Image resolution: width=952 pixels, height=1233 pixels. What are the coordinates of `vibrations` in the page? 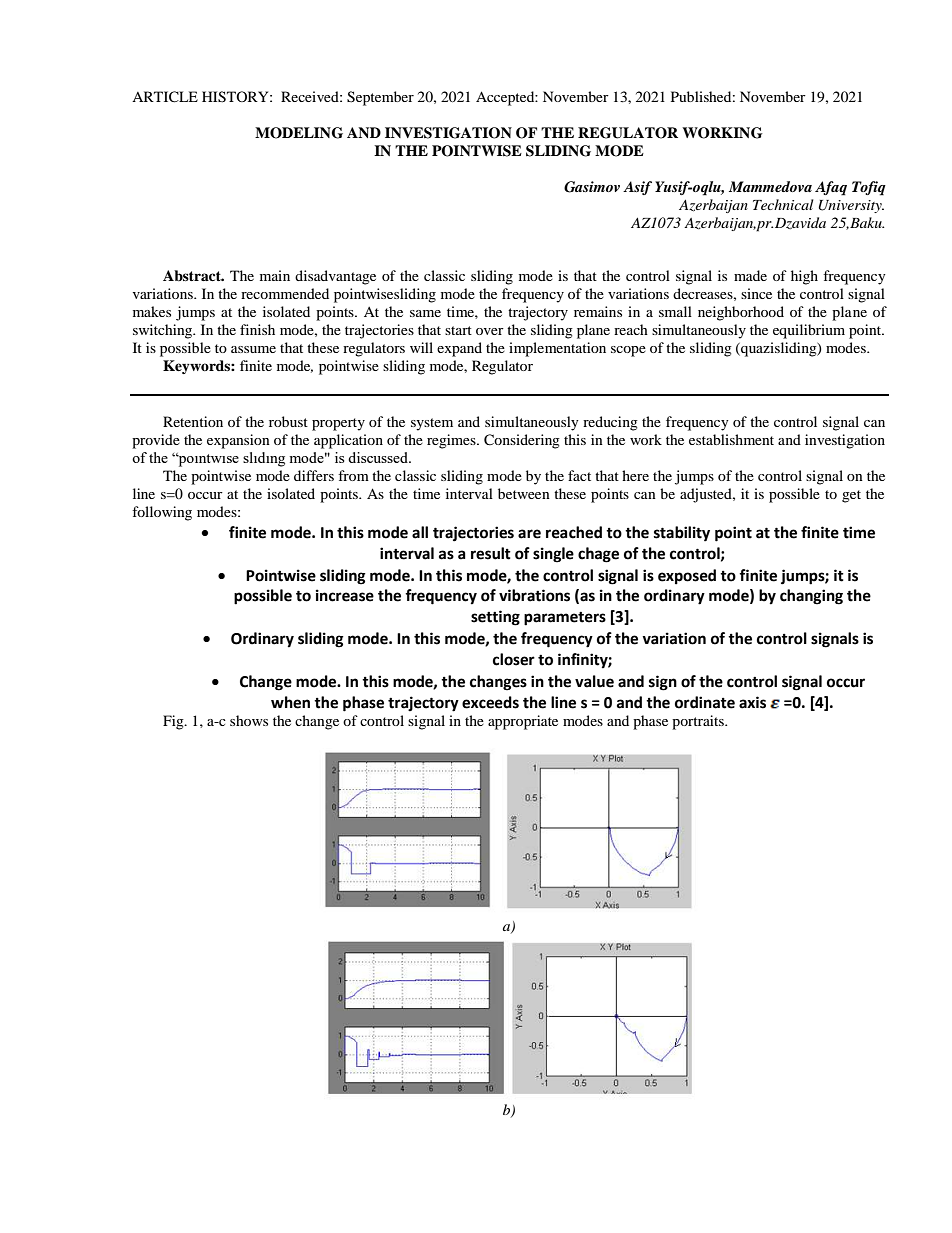 It's located at (534, 595).
